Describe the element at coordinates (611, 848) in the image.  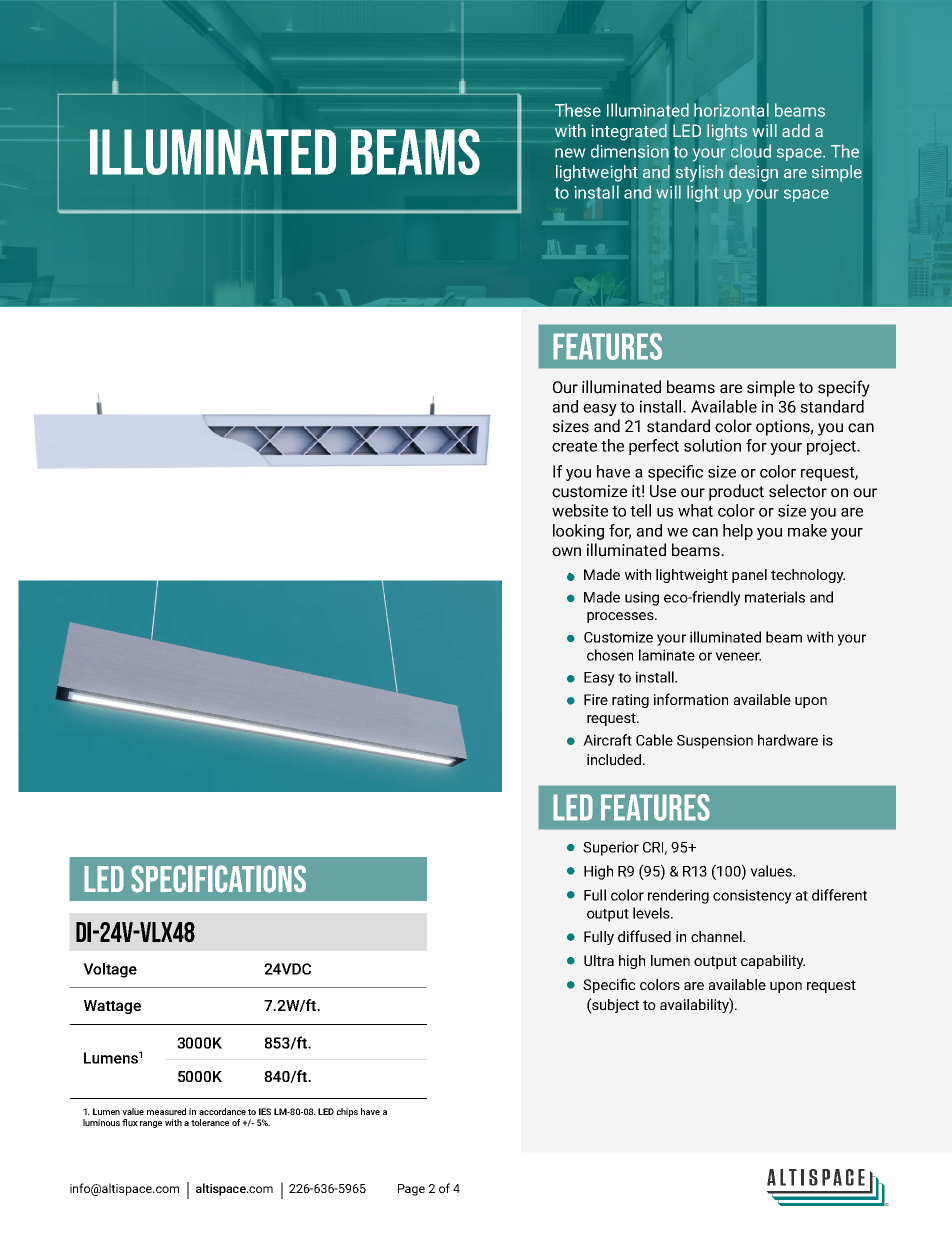
I see `Superior` at that location.
